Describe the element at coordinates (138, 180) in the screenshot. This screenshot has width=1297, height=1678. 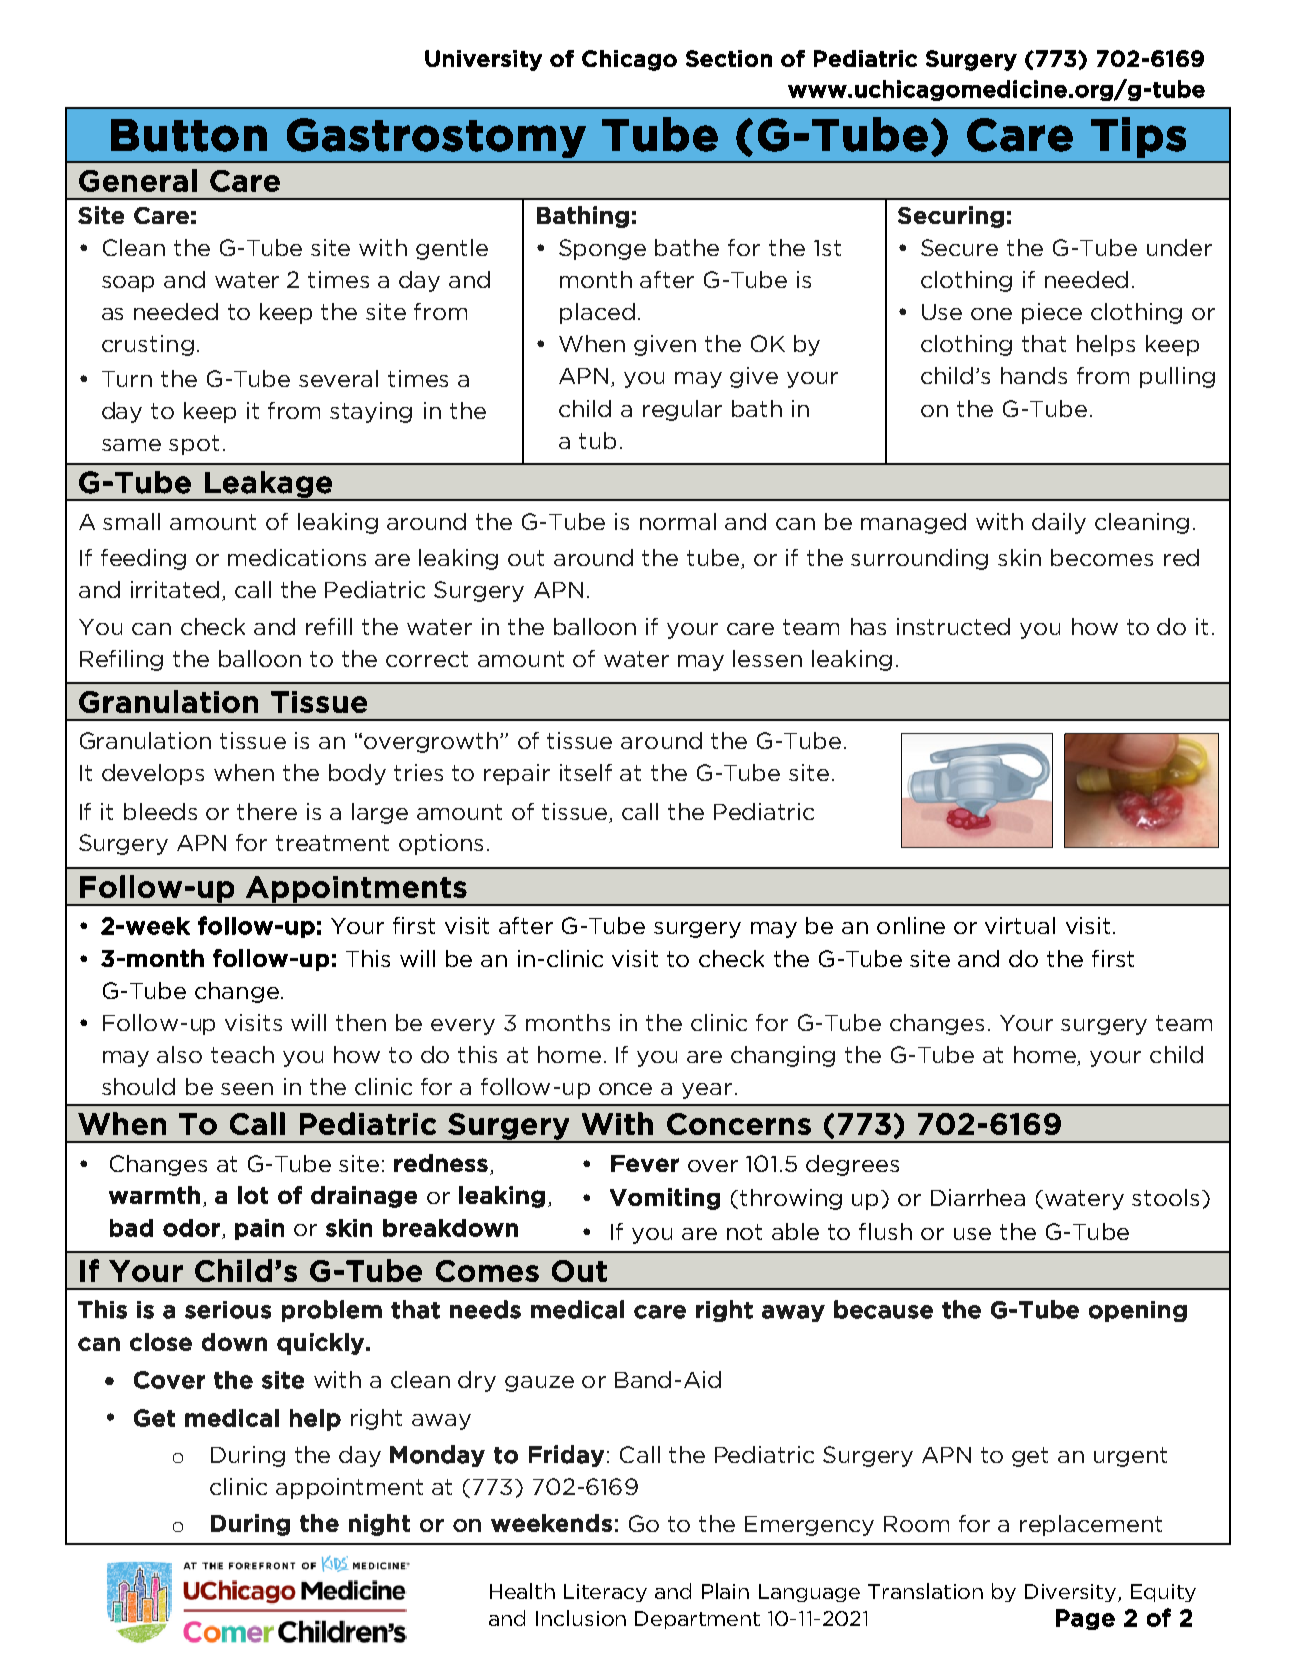
I see `General` at that location.
